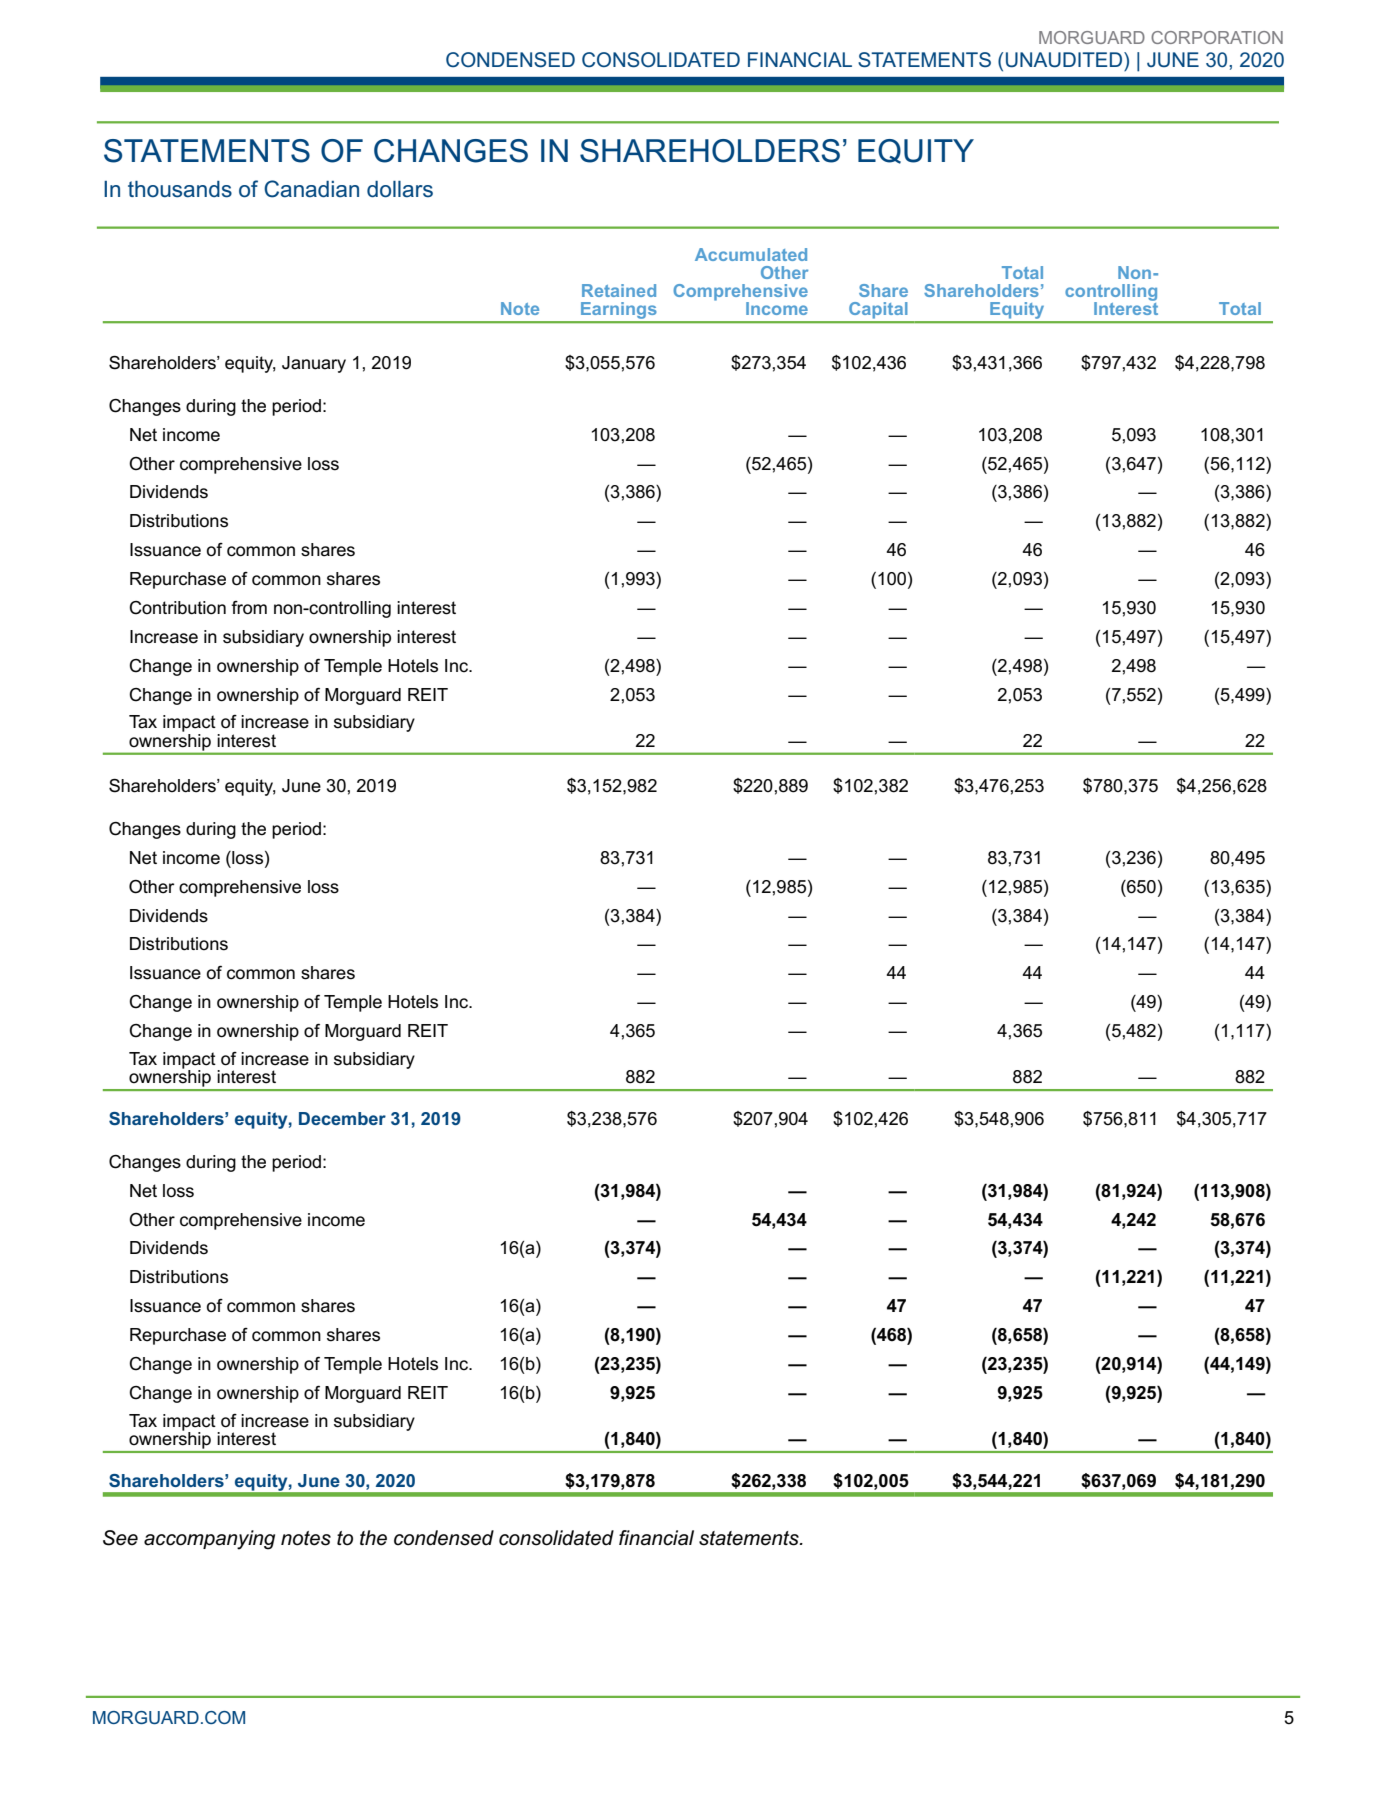  What do you see at coordinates (1217, 37) in the page?
I see `CORPORATION` at bounding box center [1217, 37].
